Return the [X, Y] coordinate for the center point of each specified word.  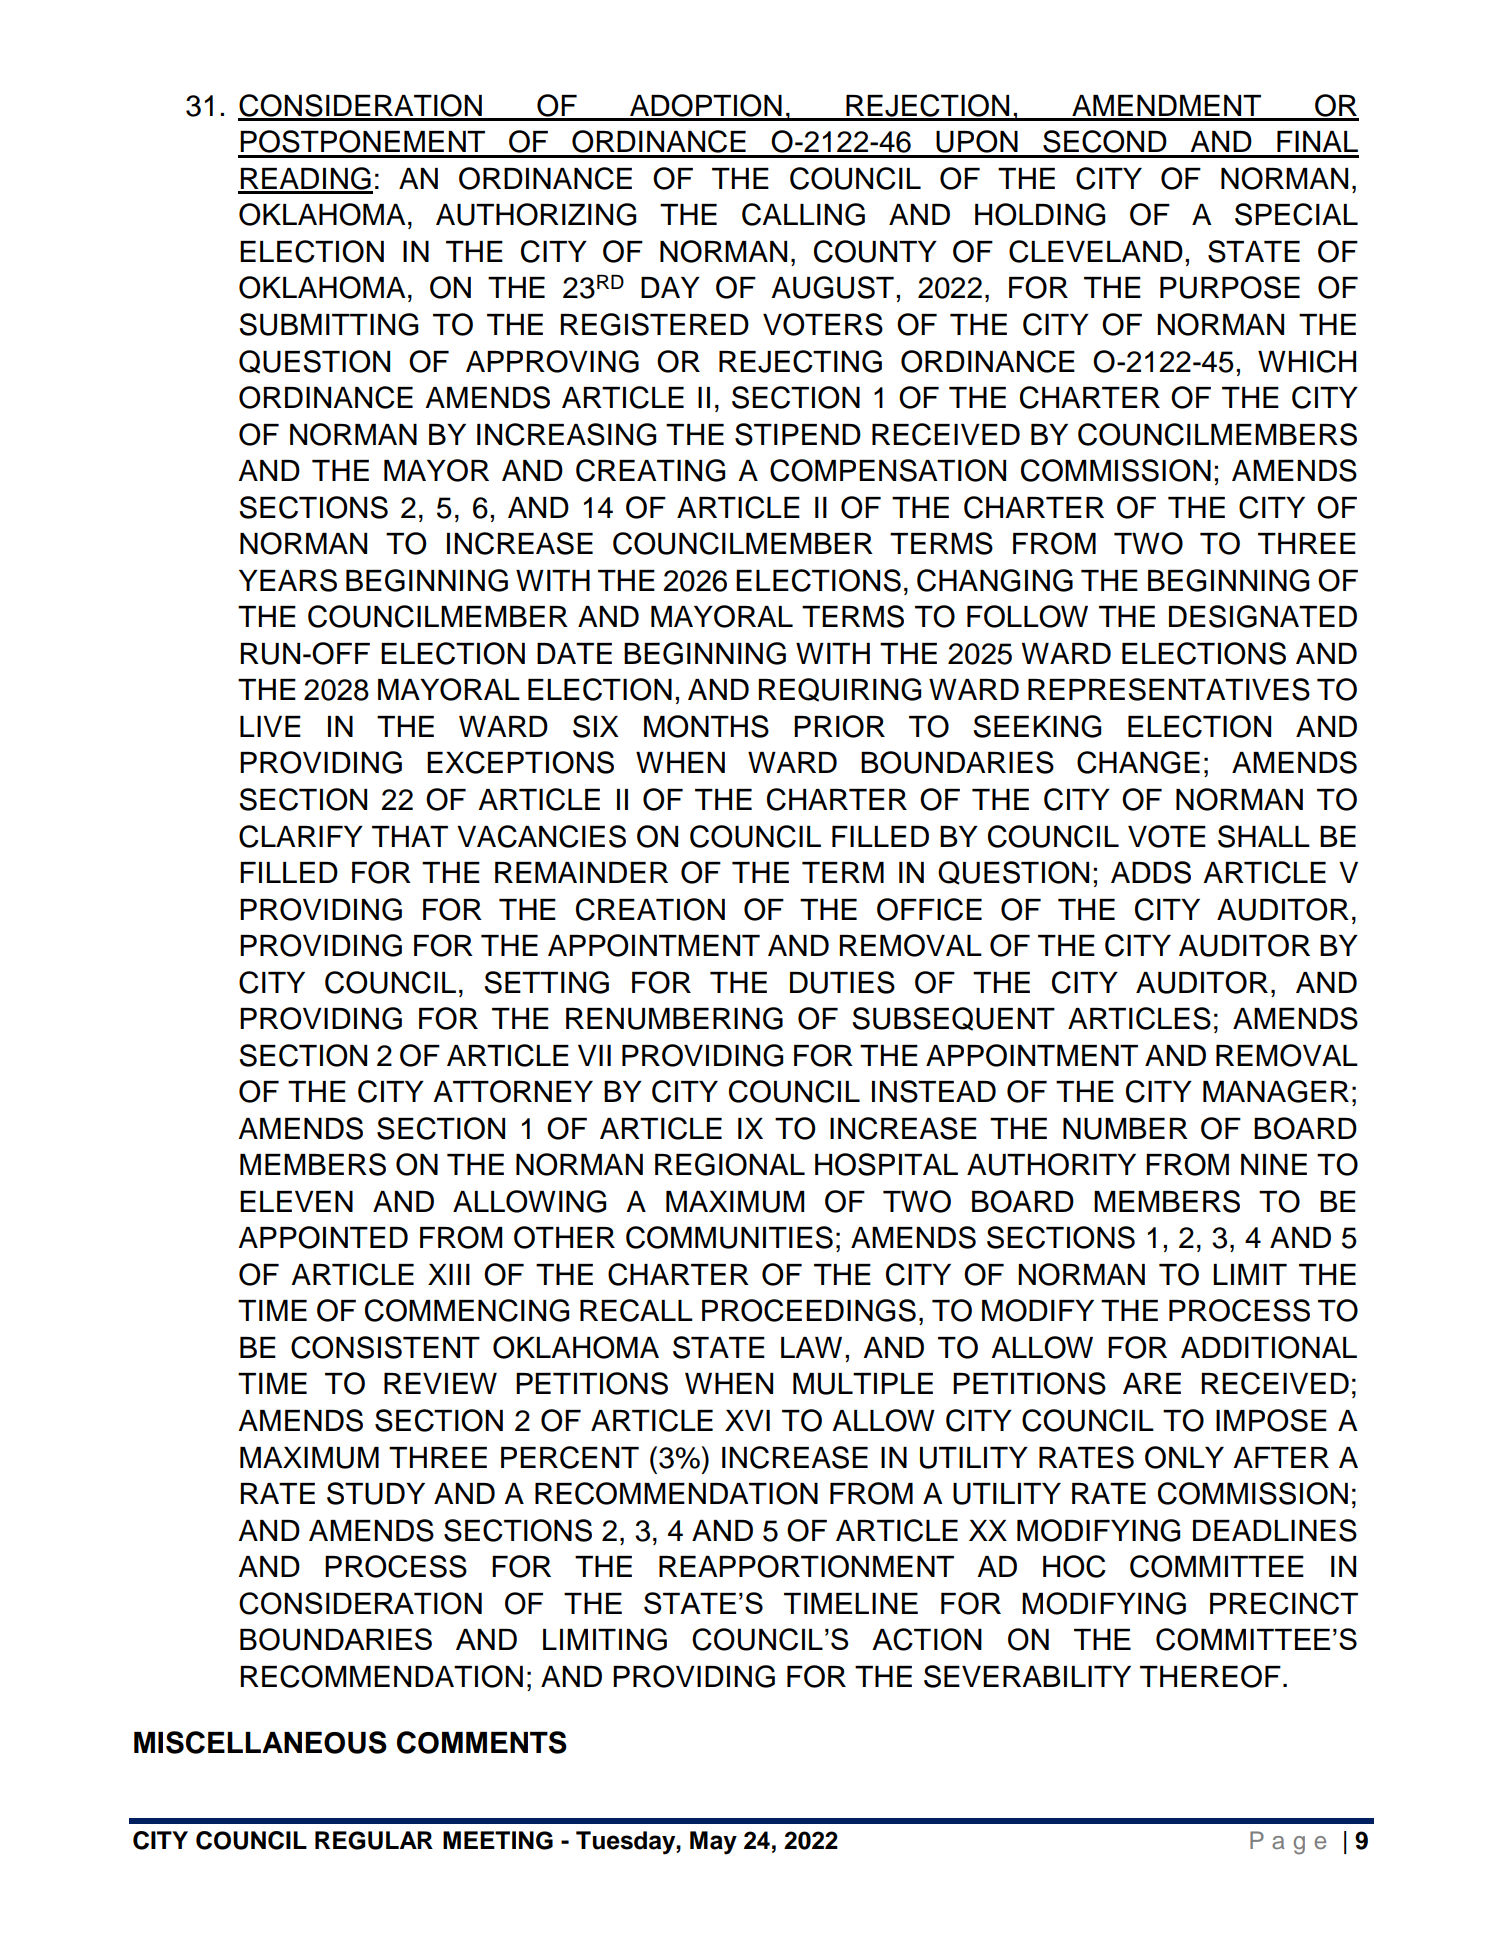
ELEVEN [296, 1201]
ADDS [1151, 872]
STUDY [376, 1493]
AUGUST [832, 287]
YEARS [288, 580]
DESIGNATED [1263, 616]
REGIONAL [730, 1164]
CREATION [650, 909]
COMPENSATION [888, 470]
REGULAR [374, 1840]
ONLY [1184, 1457]
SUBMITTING [328, 324]
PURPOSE [1230, 287]
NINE [1274, 1164]
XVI [747, 1420]
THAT [410, 836]
